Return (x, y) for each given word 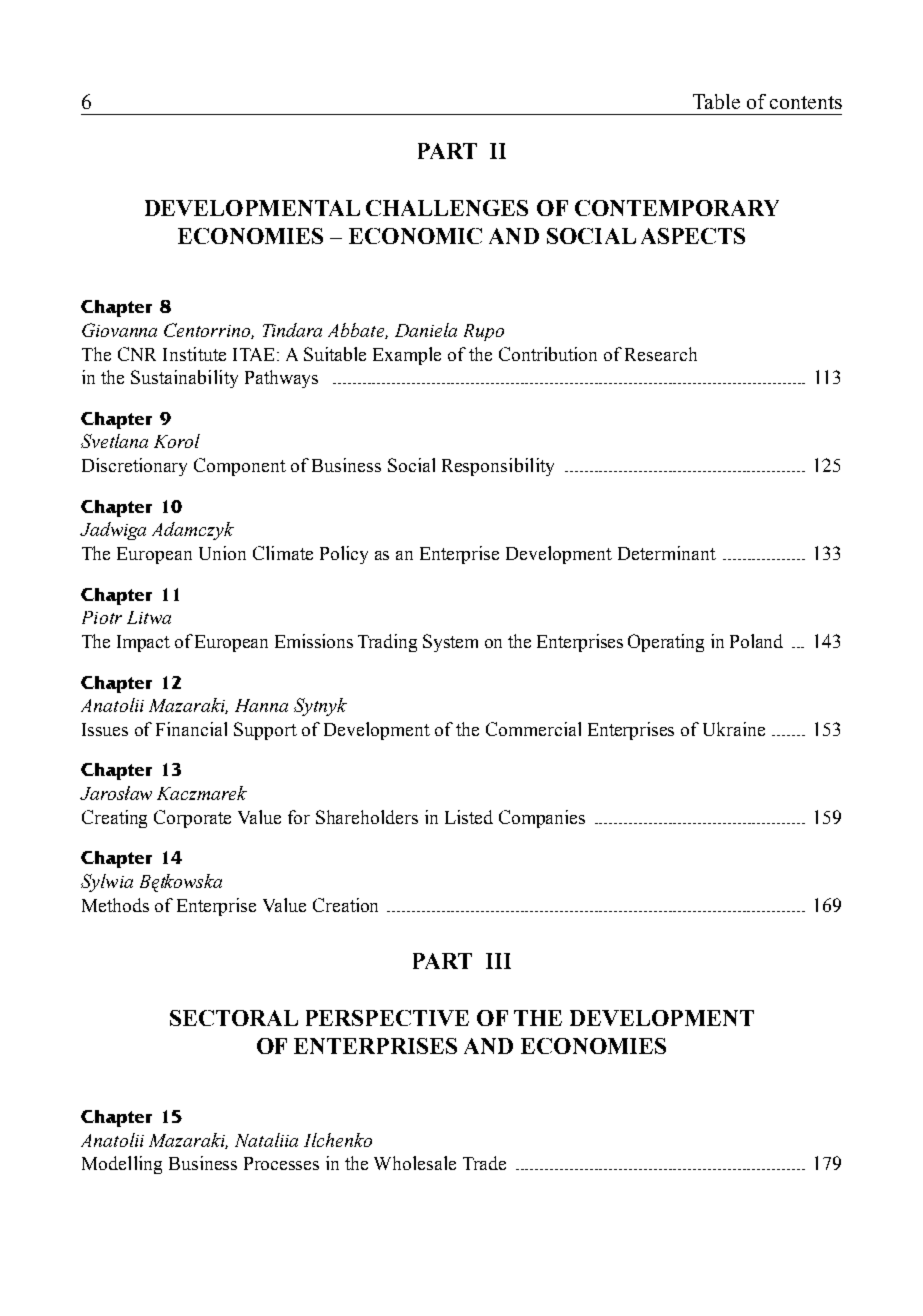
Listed (469, 817)
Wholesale (415, 1163)
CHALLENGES (447, 208)
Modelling (122, 1165)
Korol (177, 441)
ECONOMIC (415, 236)
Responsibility (498, 467)
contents (806, 102)
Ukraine (734, 729)
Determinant (667, 553)
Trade (484, 1163)
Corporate (192, 819)
